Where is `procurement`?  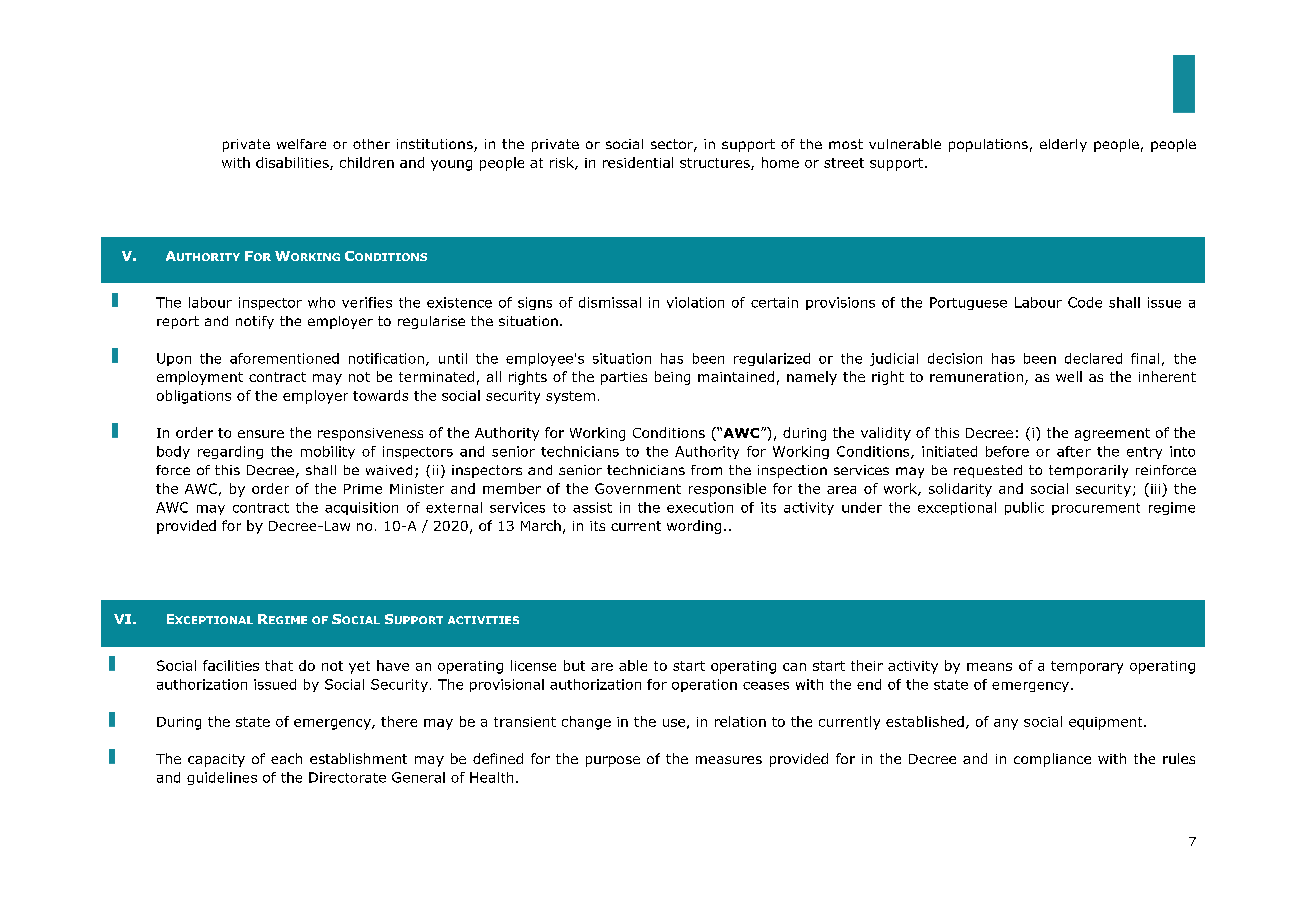 procurement is located at coordinates (1096, 509).
